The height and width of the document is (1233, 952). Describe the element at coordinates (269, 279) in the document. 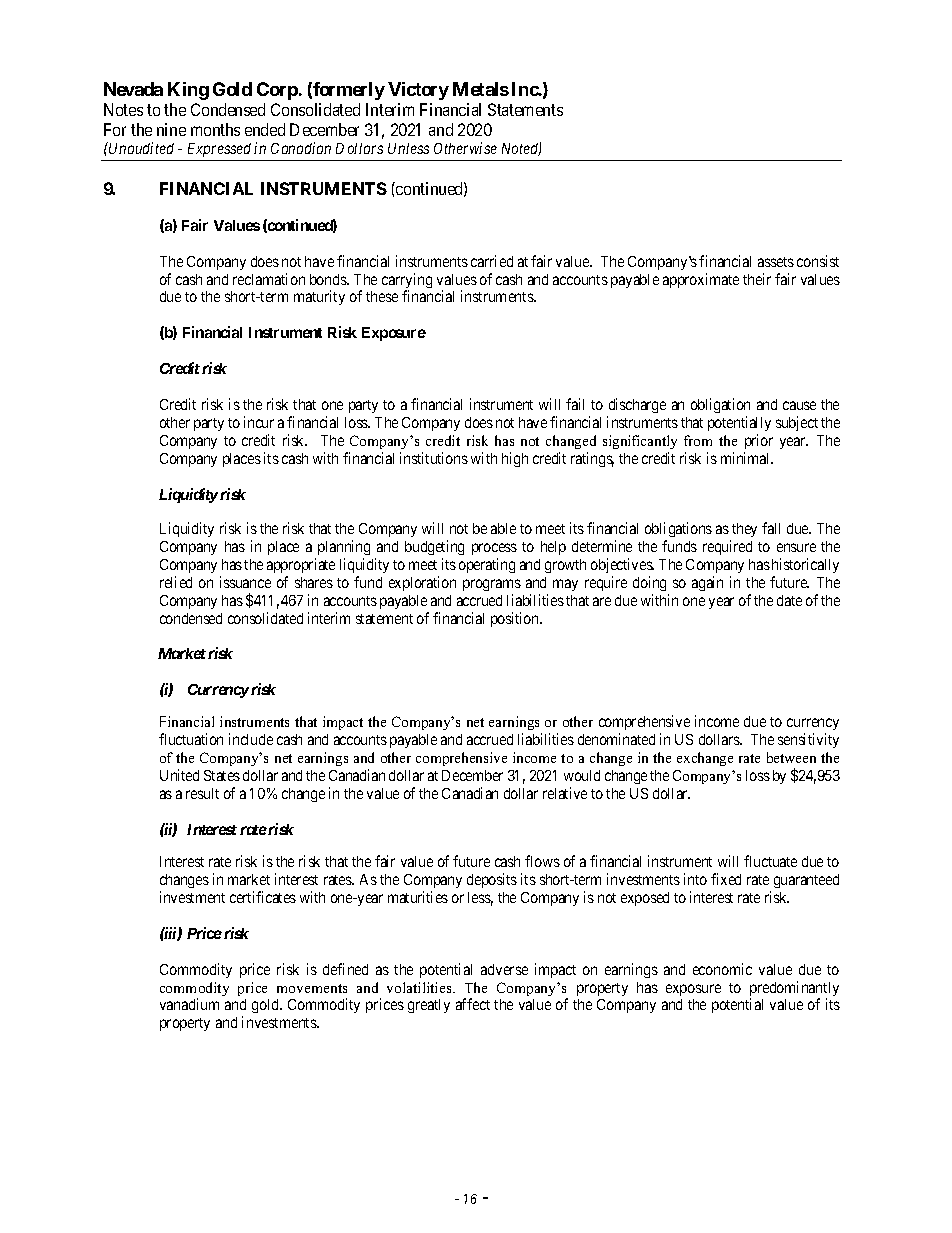

I see `reclamation` at that location.
